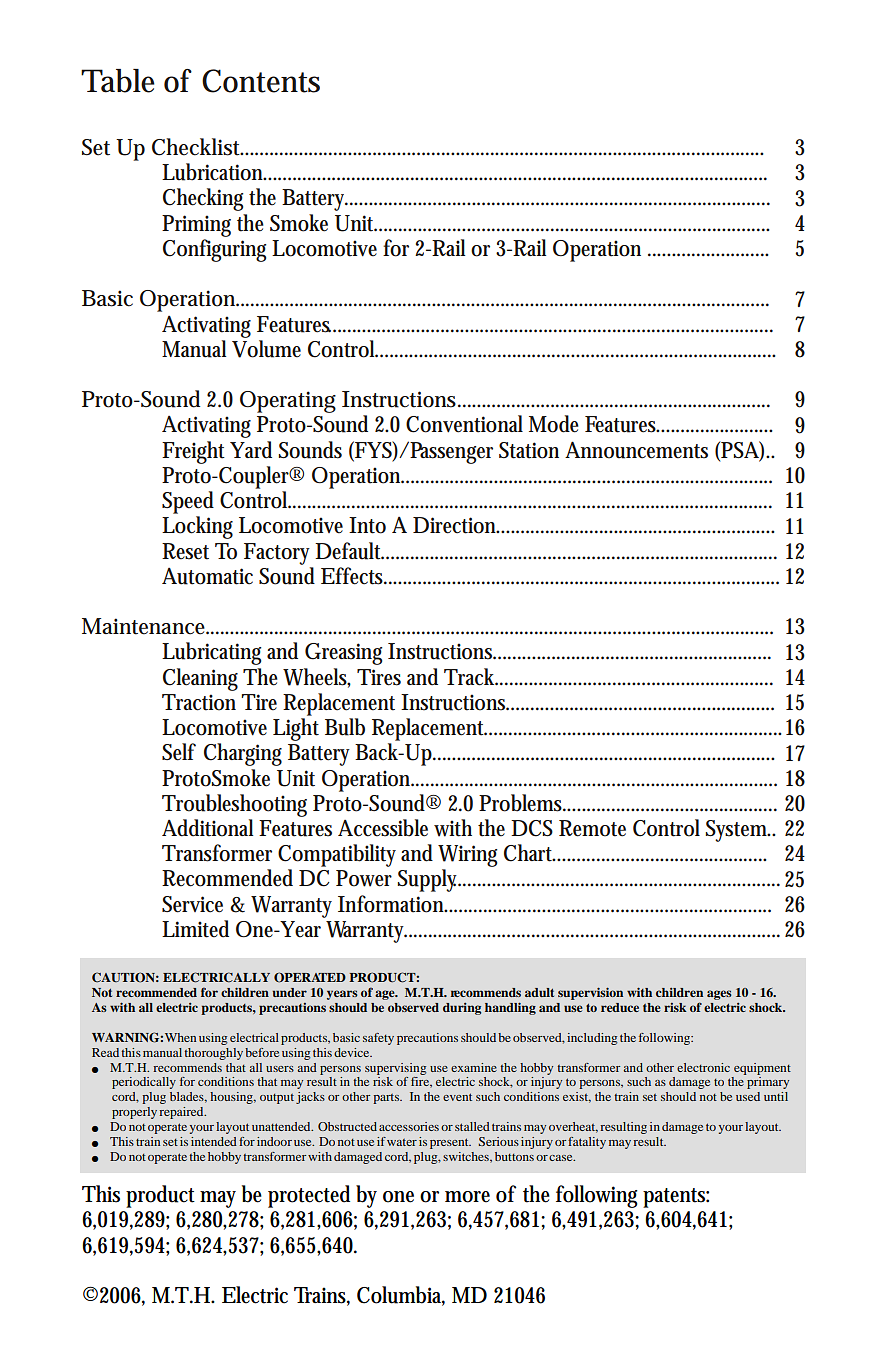  I want to click on ages, so click(719, 995).
